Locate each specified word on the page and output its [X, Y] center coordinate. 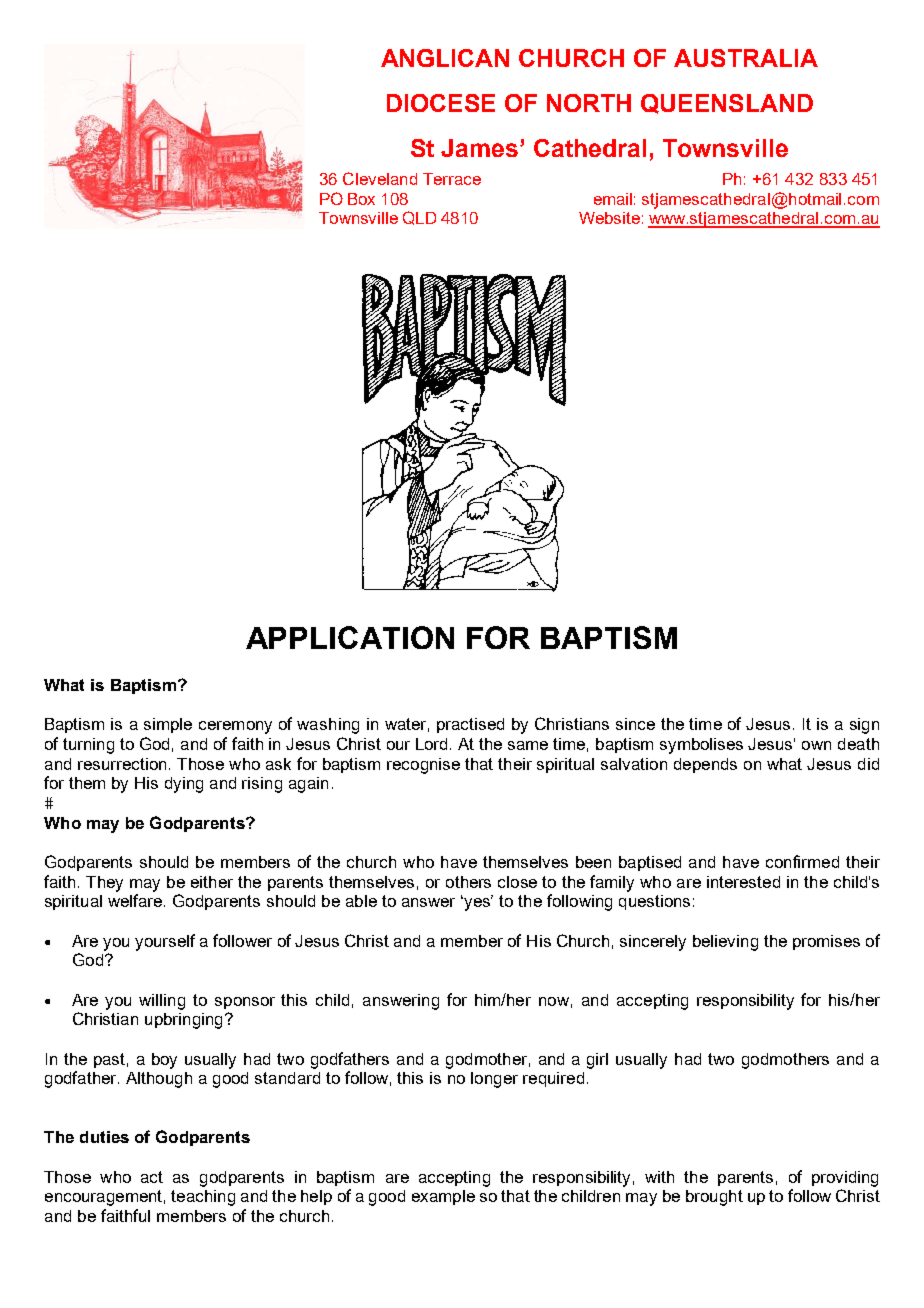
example [443, 1197]
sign [864, 726]
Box [361, 199]
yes [477, 903]
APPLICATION [350, 637]
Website [609, 218]
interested [743, 882]
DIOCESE [441, 103]
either [212, 882]
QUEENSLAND [727, 104]
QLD [419, 218]
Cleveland [380, 178]
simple [168, 725]
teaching [203, 1198]
